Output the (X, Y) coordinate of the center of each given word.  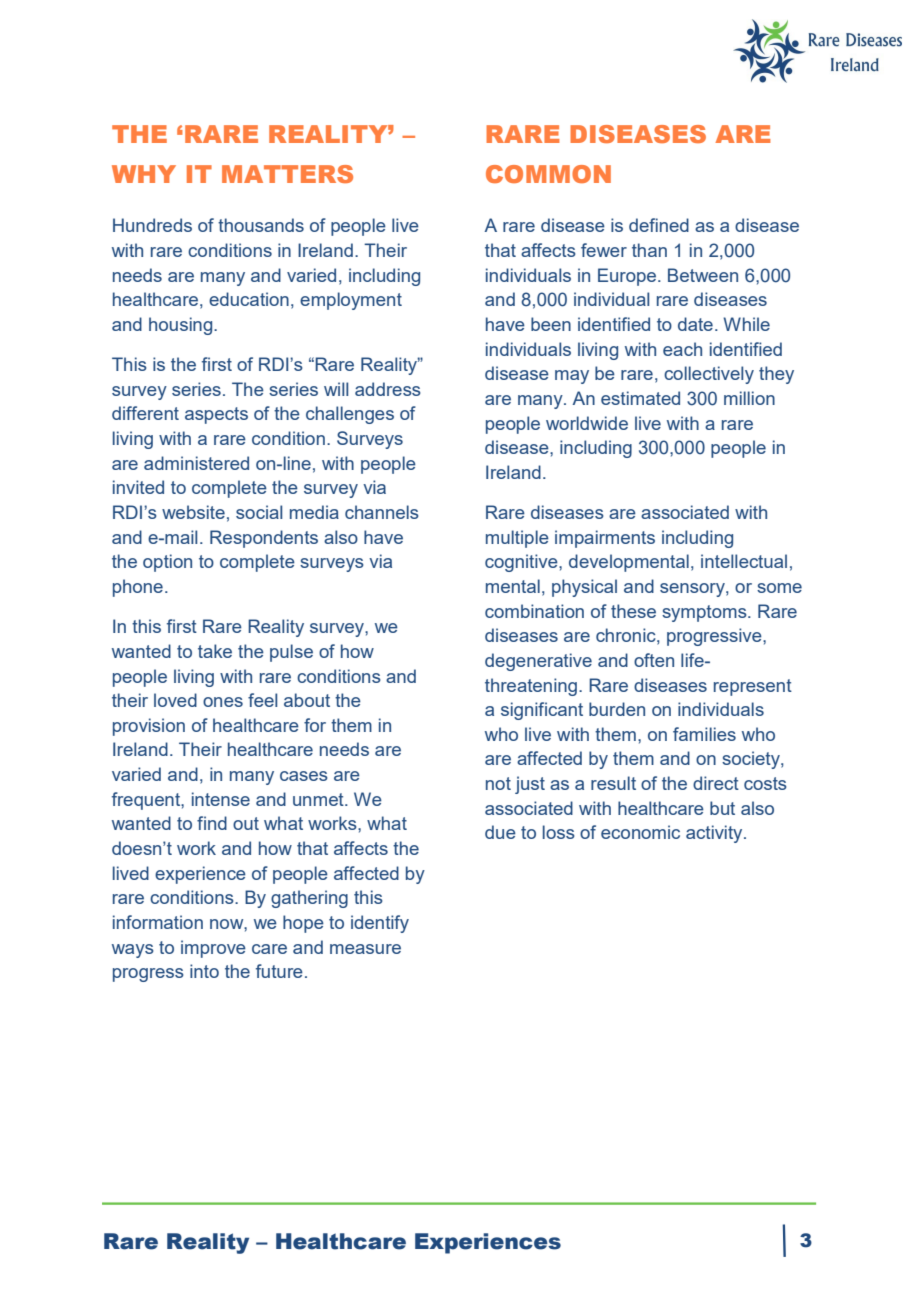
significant (542, 711)
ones (223, 702)
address (388, 389)
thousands (261, 225)
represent (753, 687)
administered (196, 463)
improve (213, 949)
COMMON (548, 174)
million (749, 398)
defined (659, 225)
